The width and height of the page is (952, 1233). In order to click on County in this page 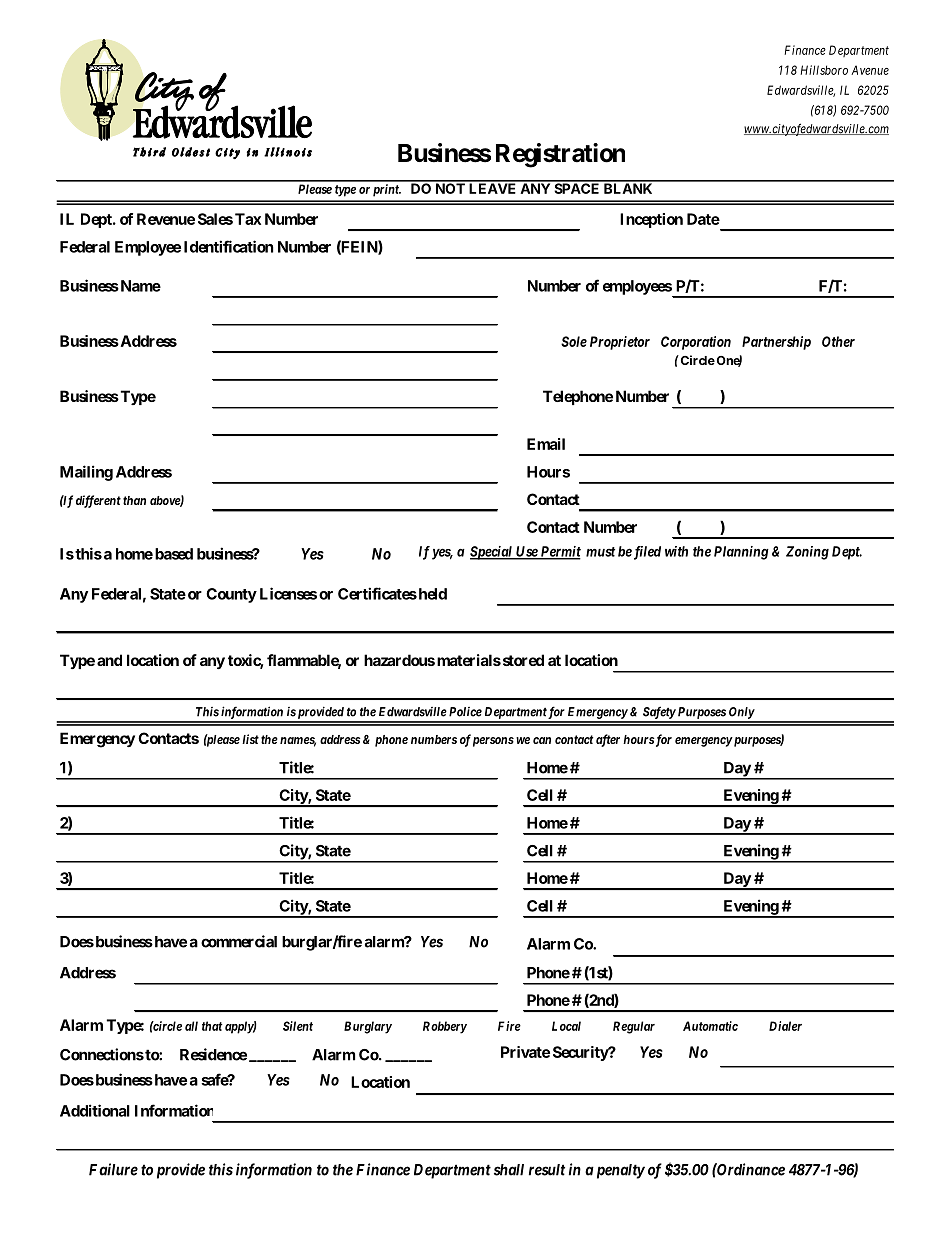, I will do `click(231, 595)`.
